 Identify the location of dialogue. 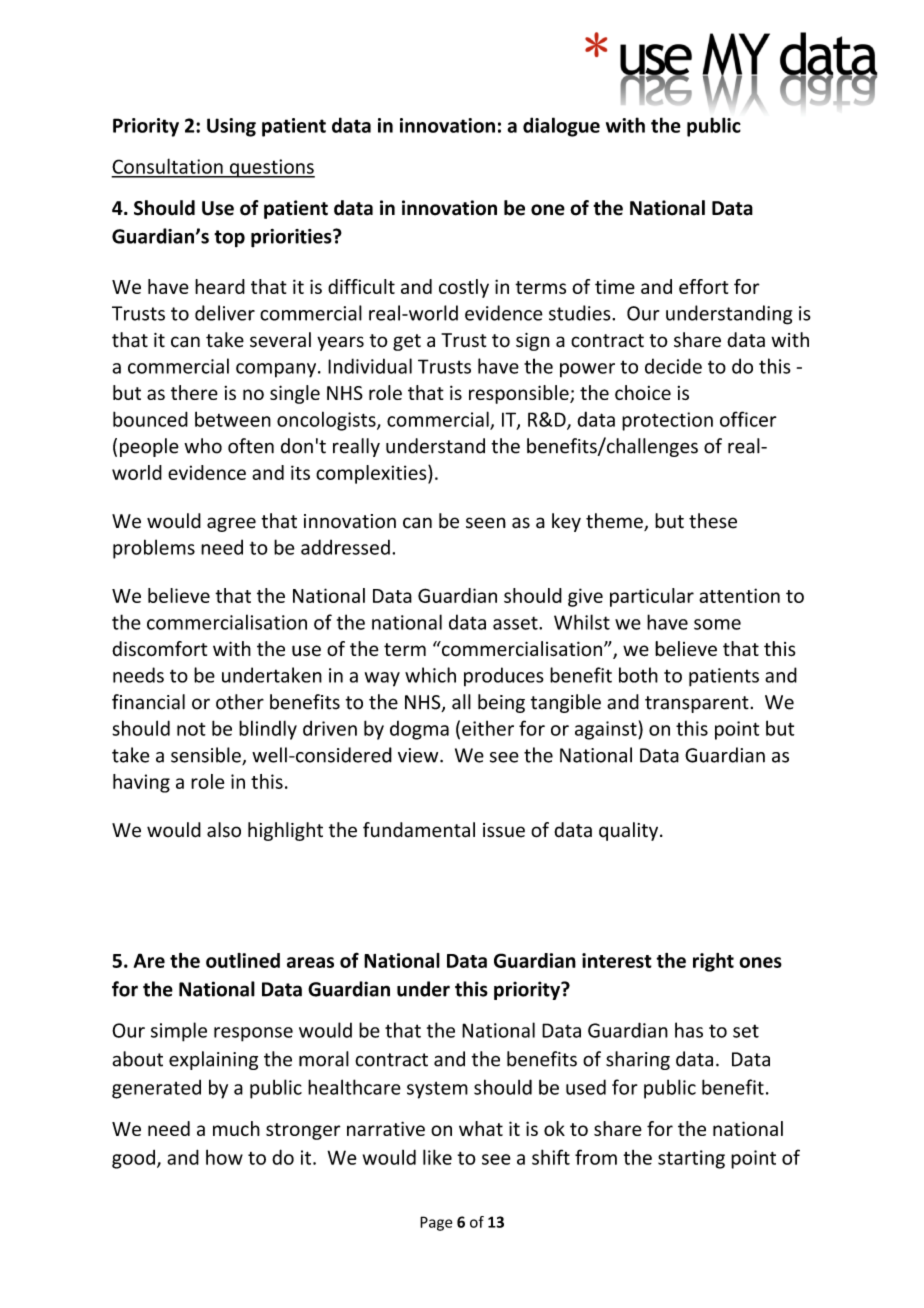
(561, 127).
